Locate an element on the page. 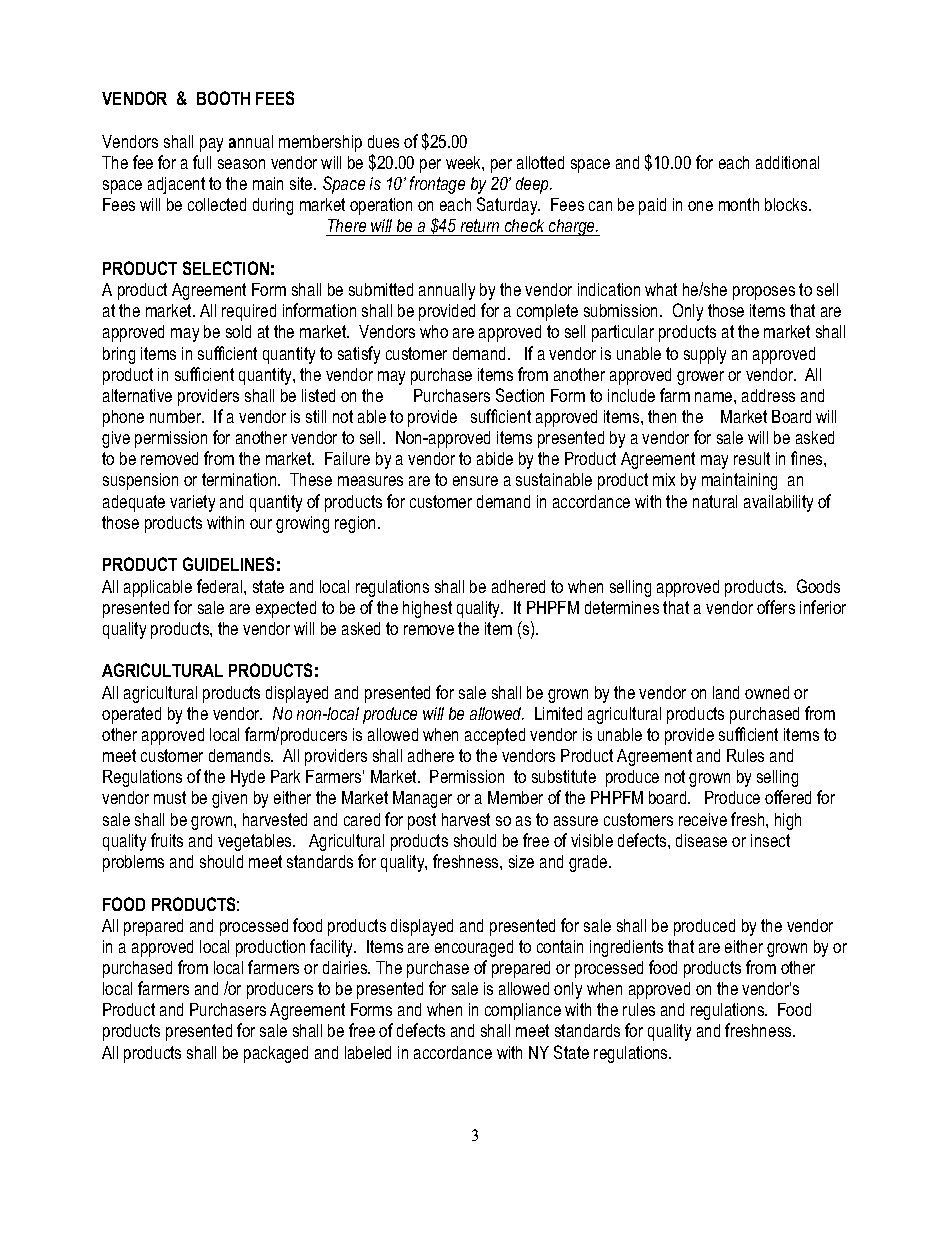 The height and width of the page is (1233, 952). additional is located at coordinates (787, 162).
